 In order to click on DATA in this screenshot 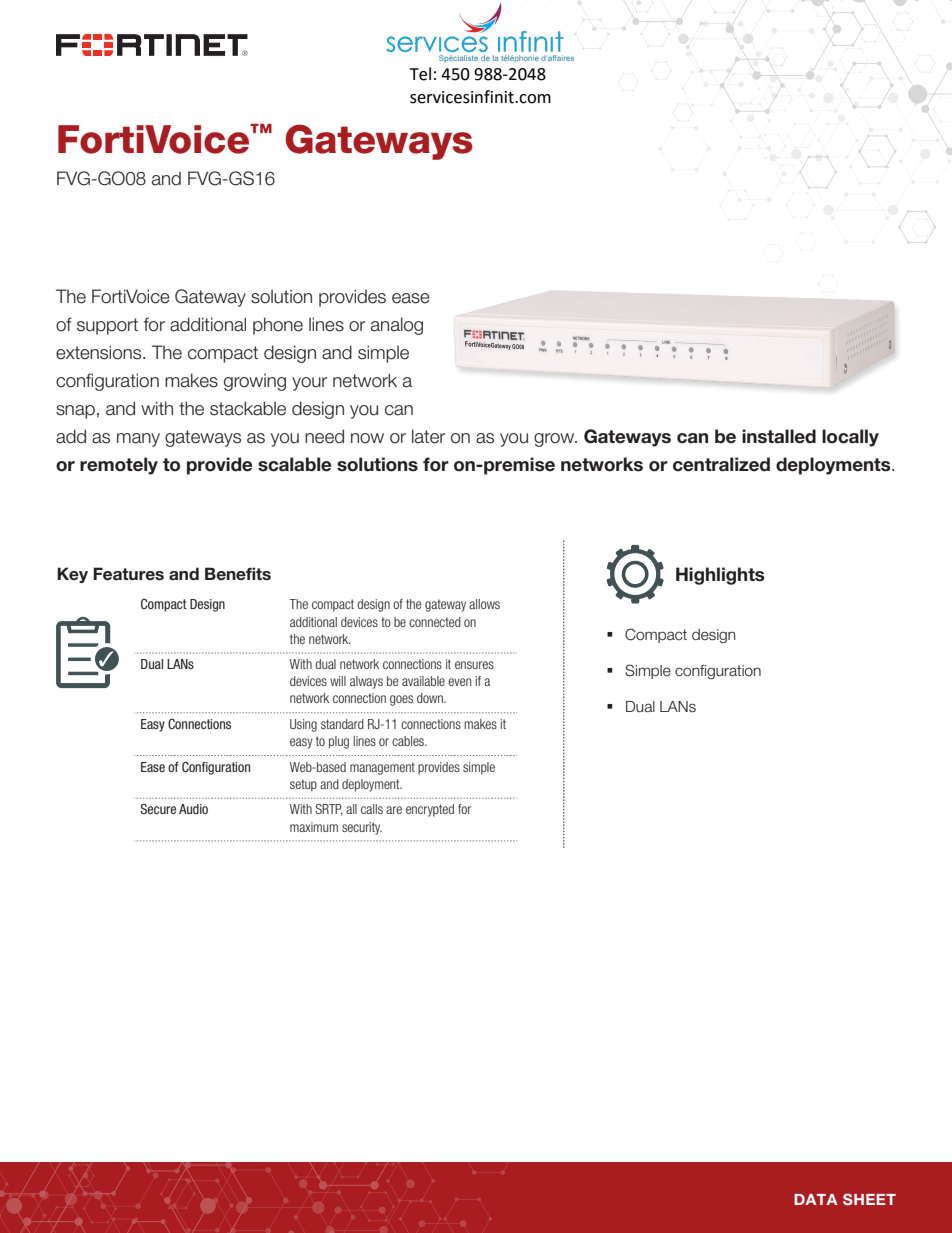, I will do `click(816, 1199)`.
